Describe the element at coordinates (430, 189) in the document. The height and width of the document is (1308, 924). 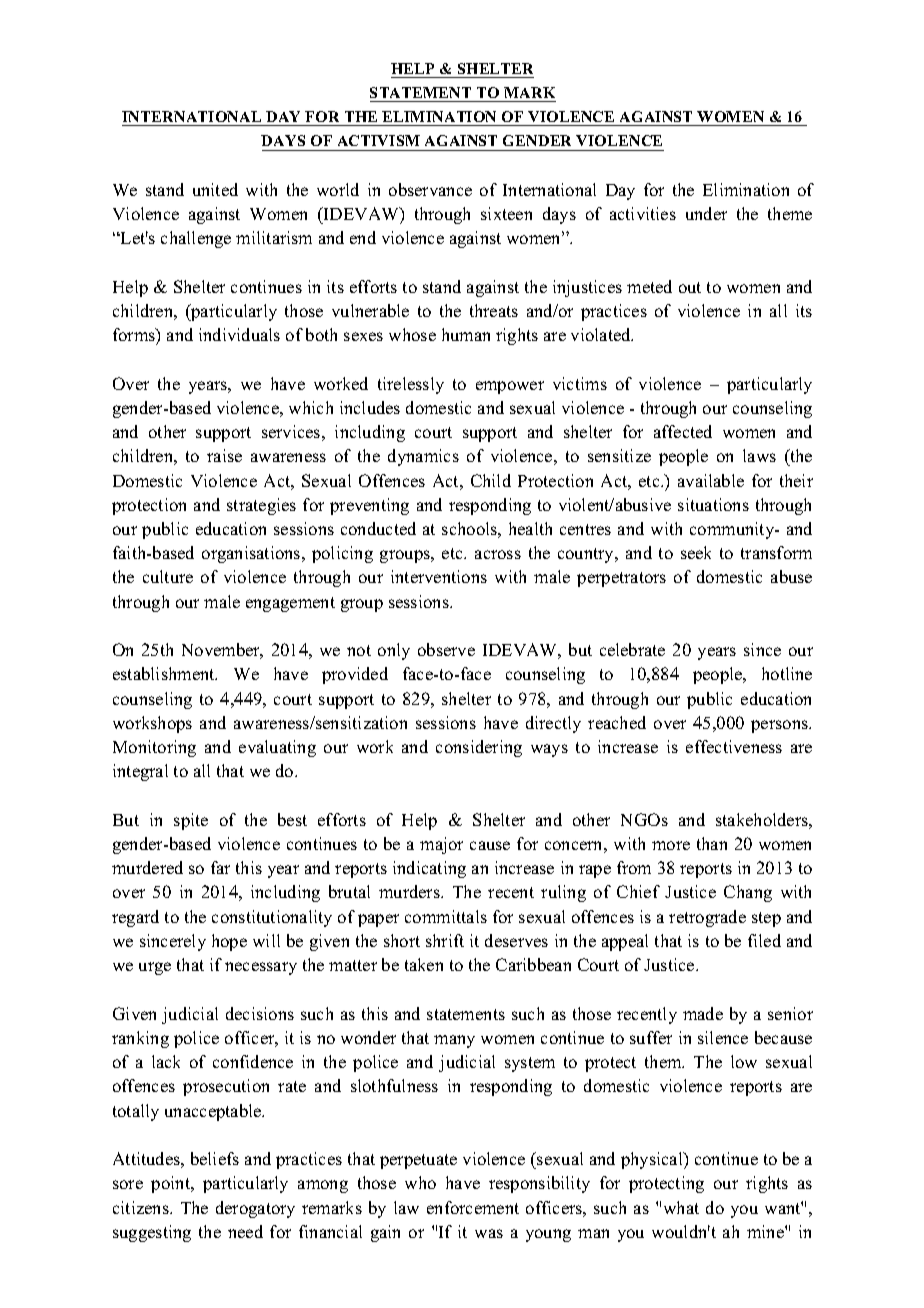
I see `observance` at that location.
